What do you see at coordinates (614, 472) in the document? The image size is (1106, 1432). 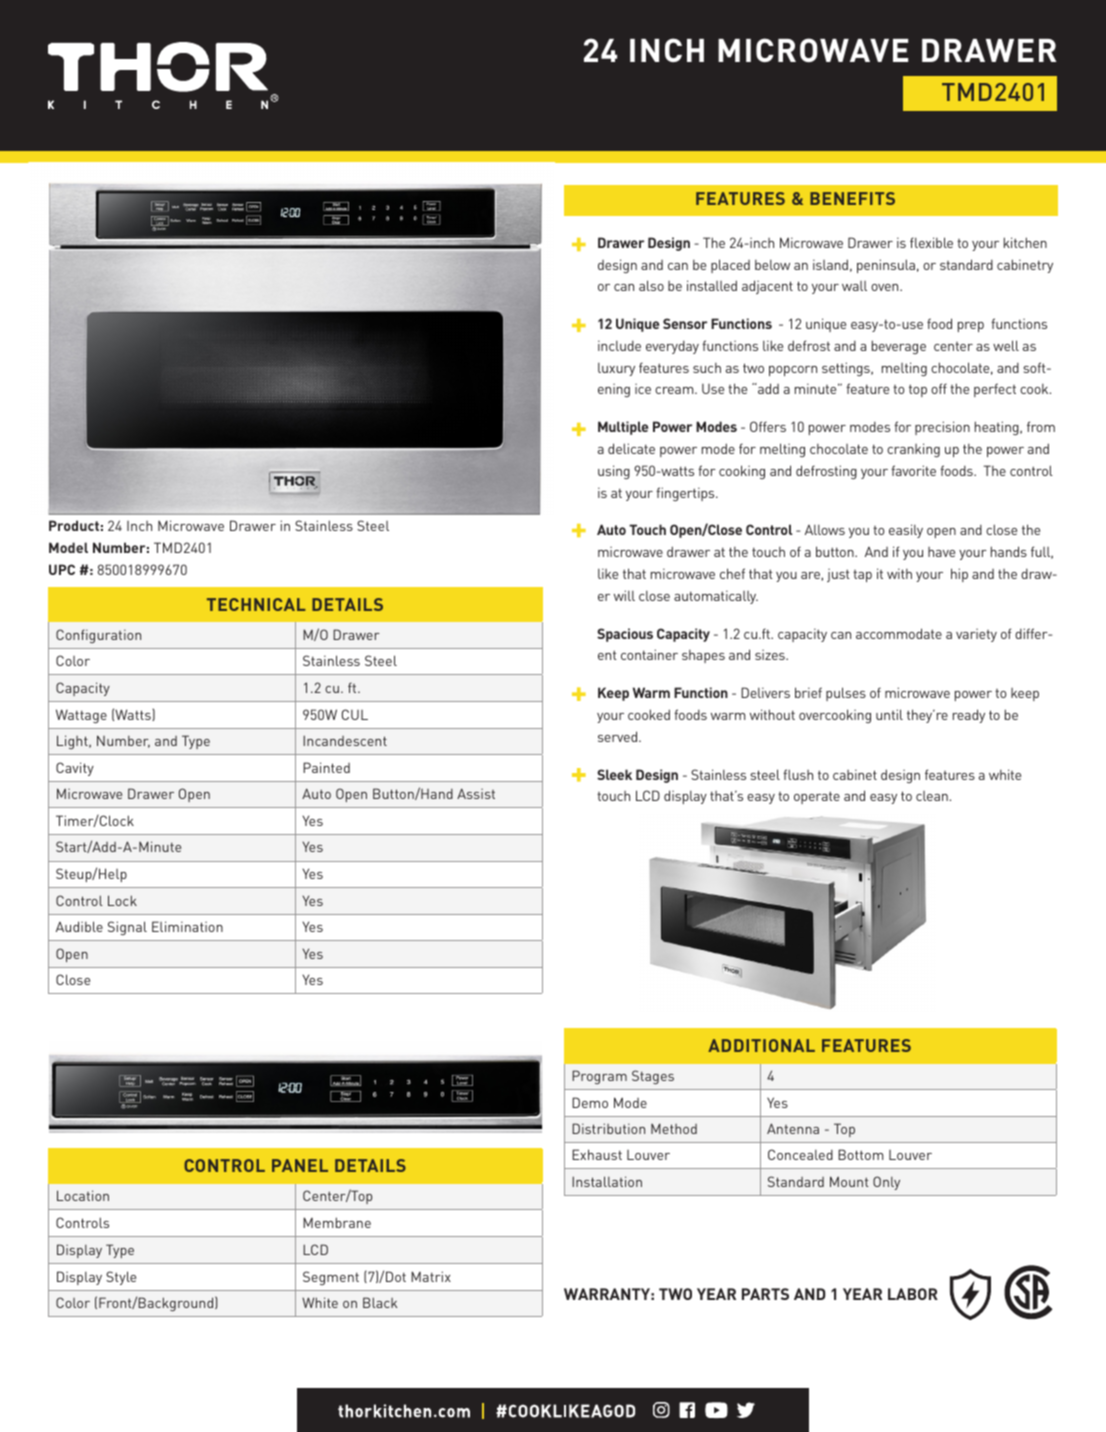 I see `using` at bounding box center [614, 472].
